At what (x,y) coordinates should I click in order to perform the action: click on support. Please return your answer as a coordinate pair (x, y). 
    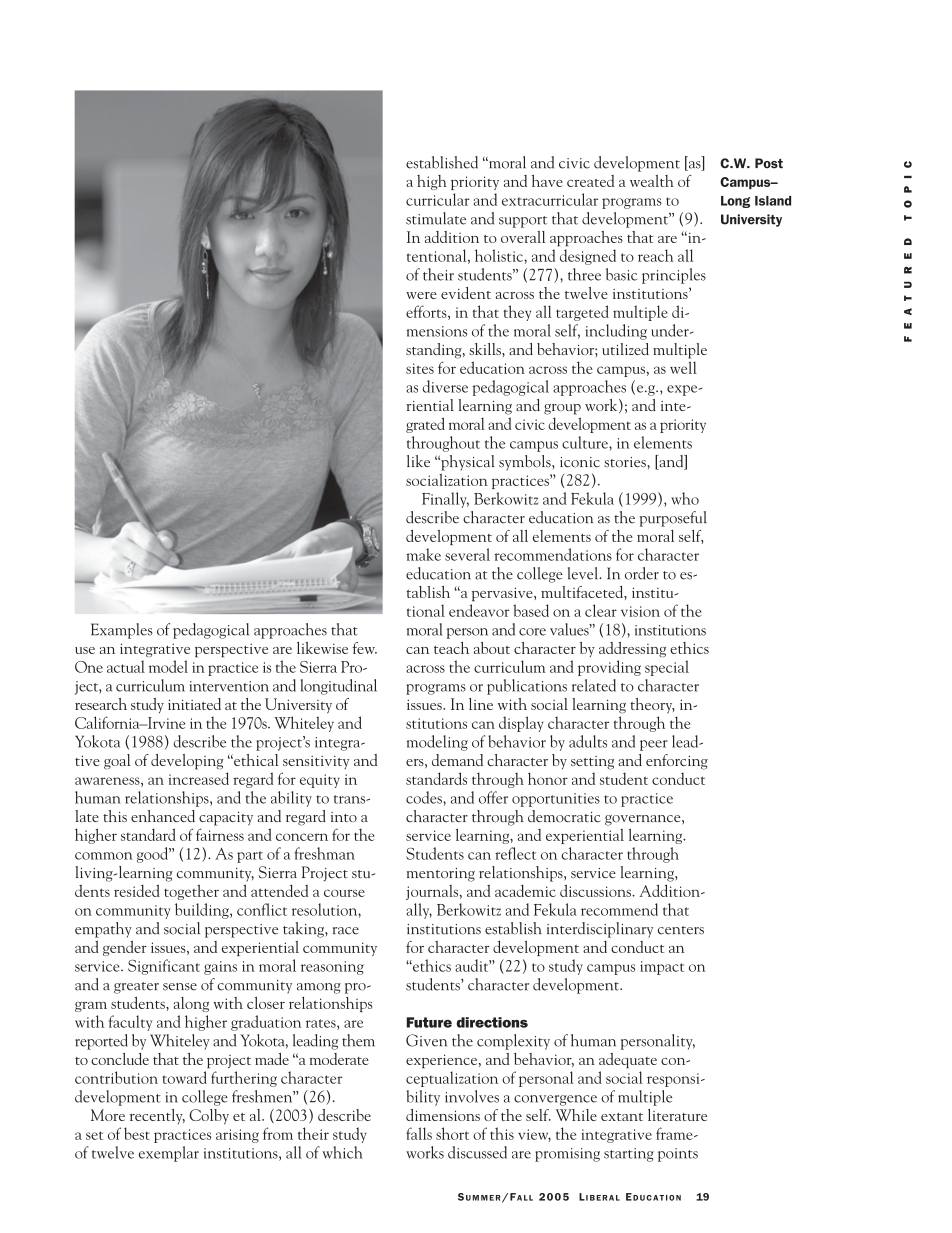
    Looking at the image, I should click on (523, 222).
